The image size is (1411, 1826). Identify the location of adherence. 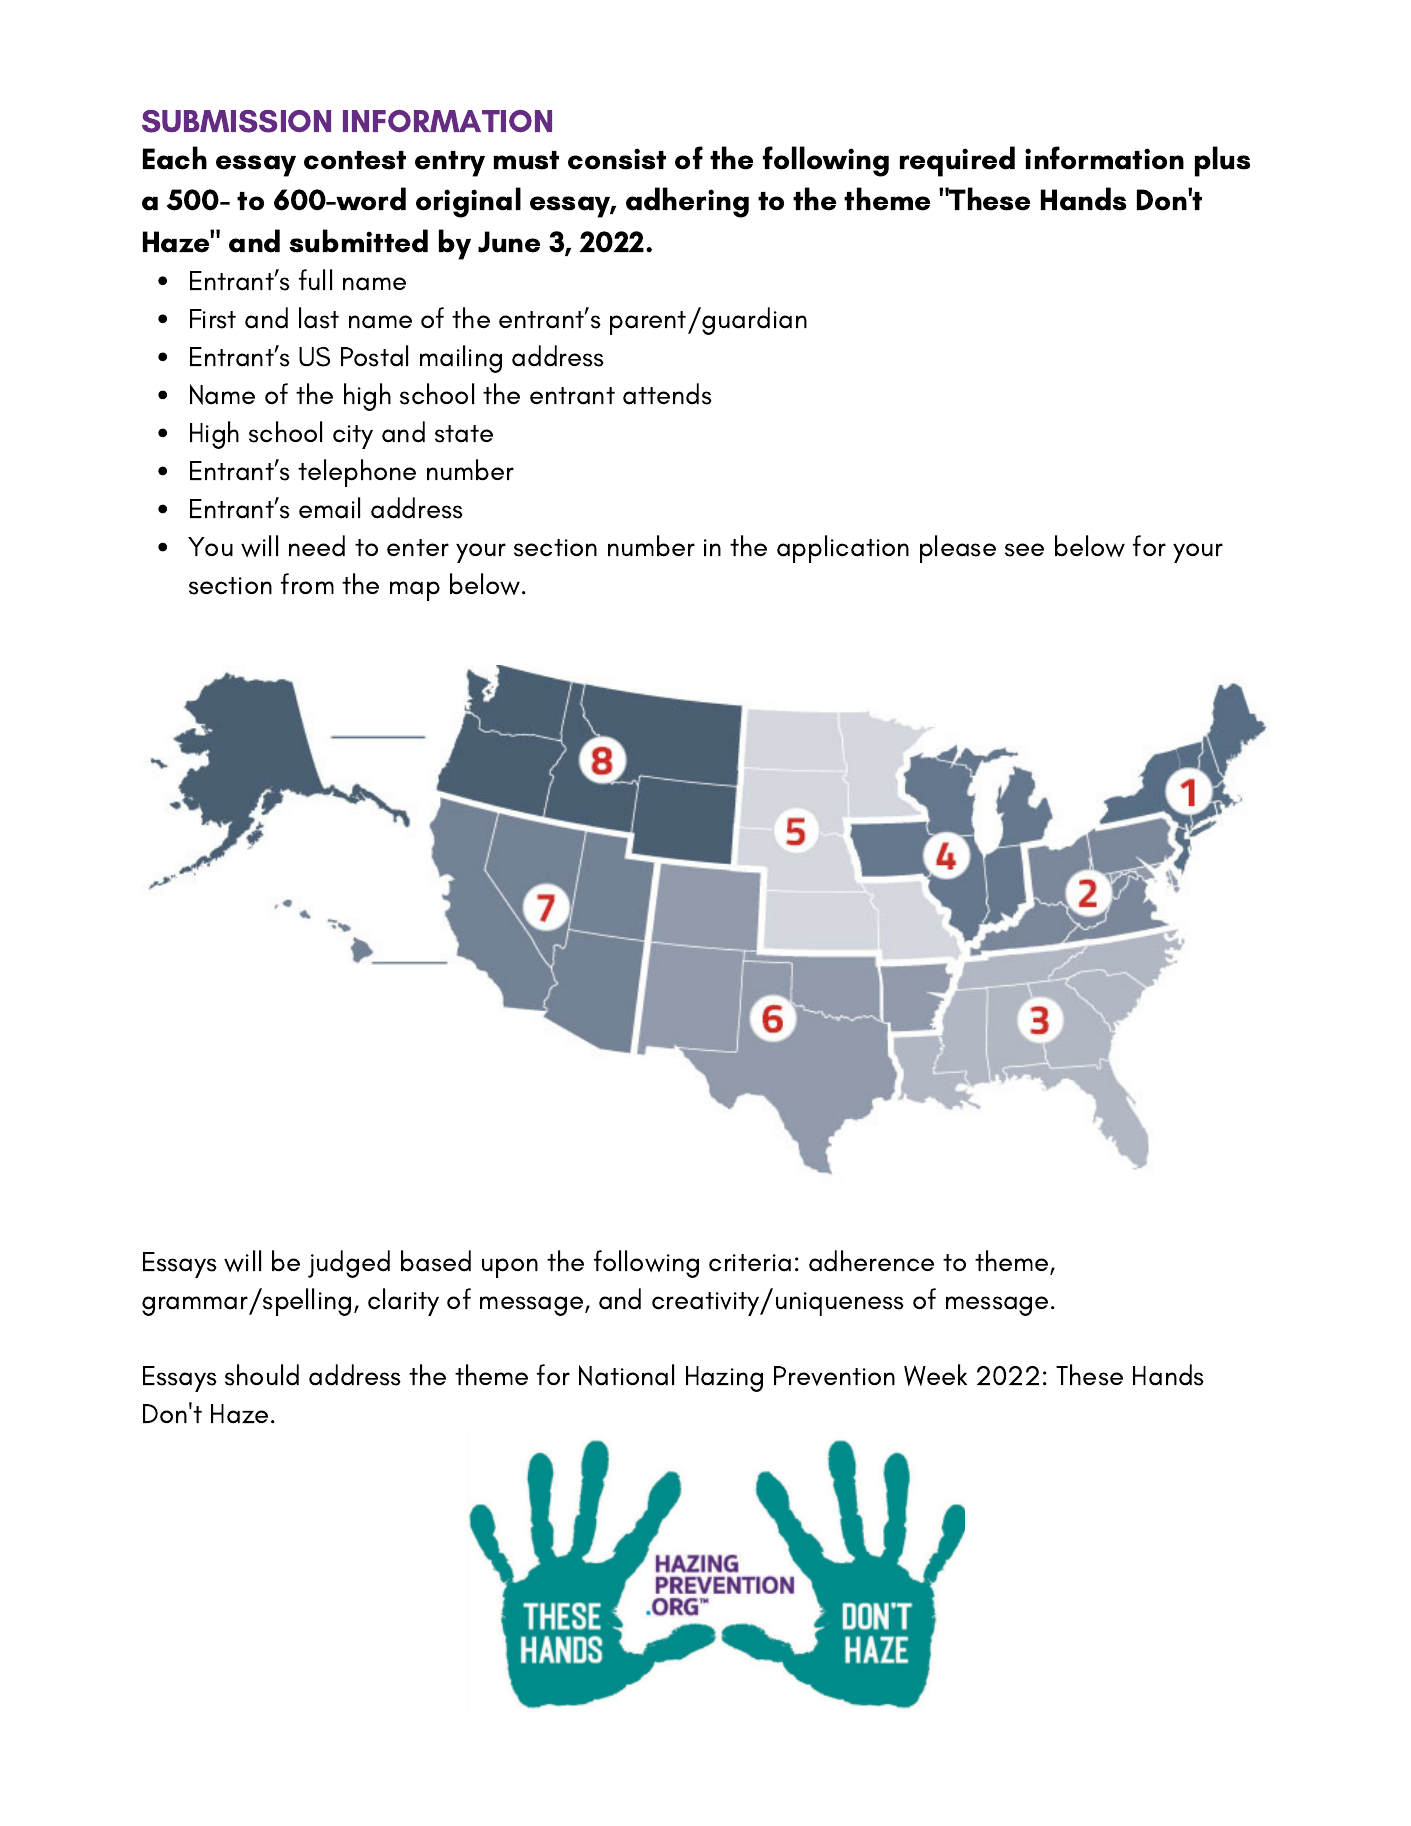
(871, 1261).
